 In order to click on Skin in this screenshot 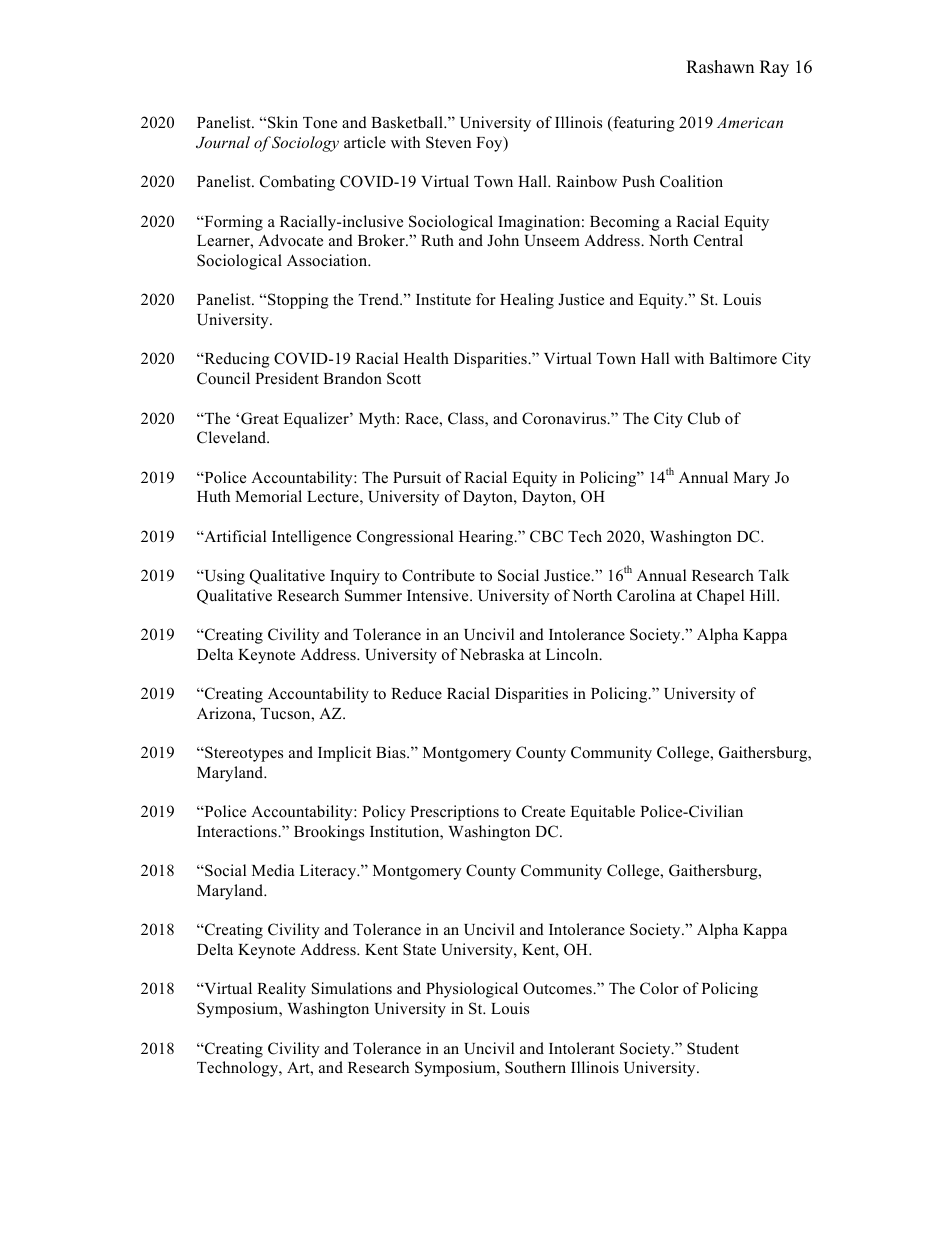, I will do `click(283, 122)`.
